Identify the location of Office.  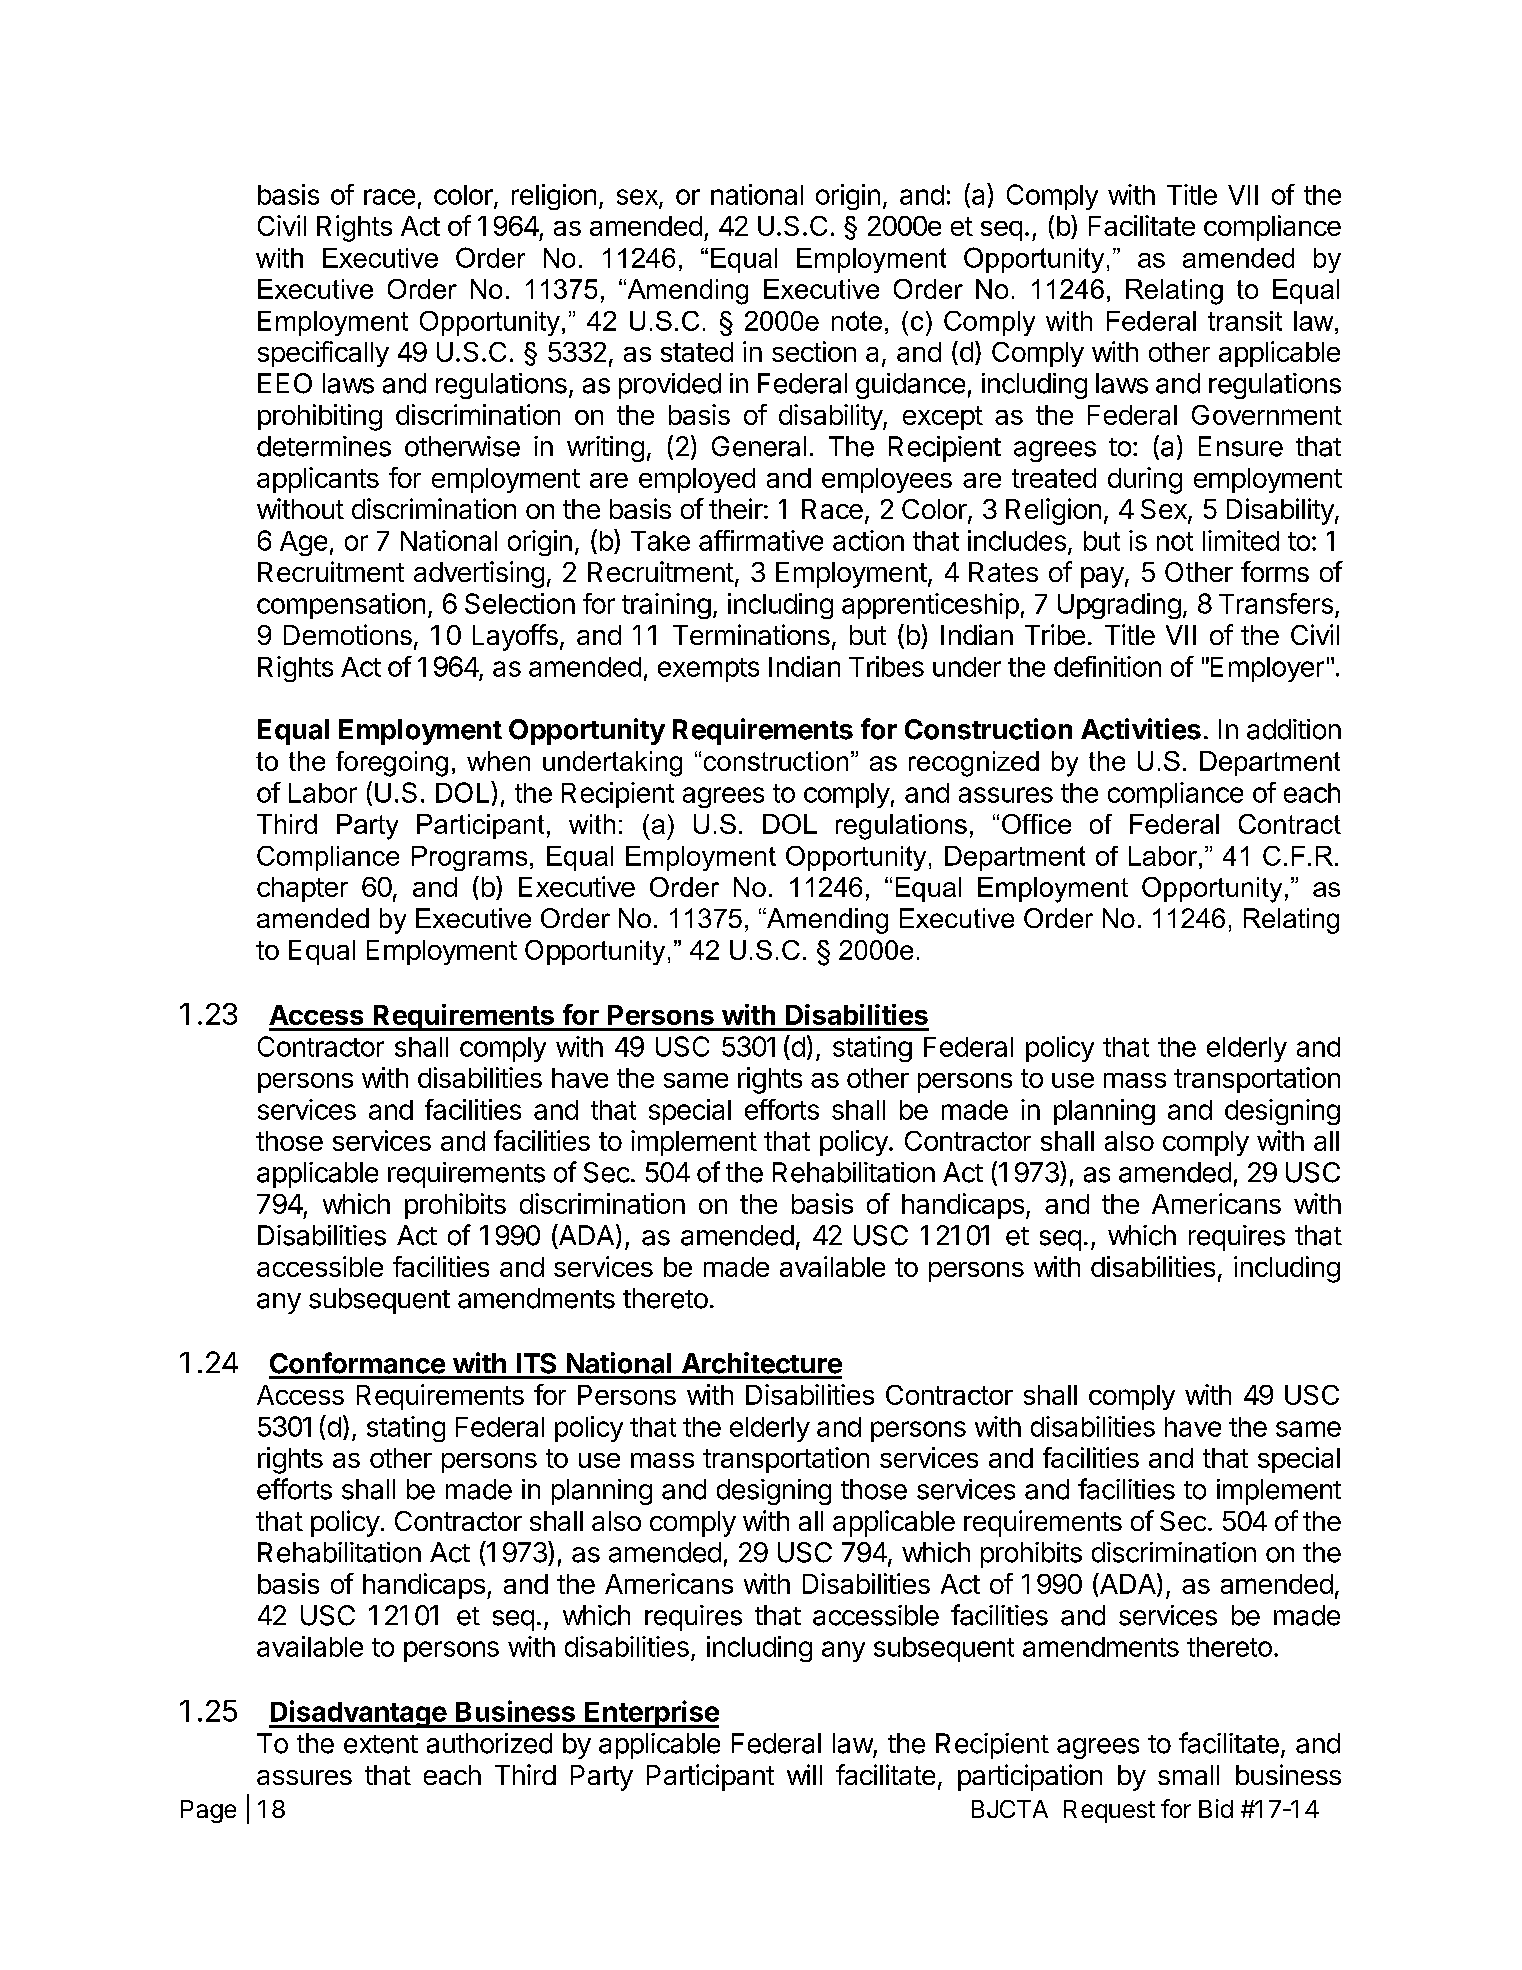
(1036, 824).
